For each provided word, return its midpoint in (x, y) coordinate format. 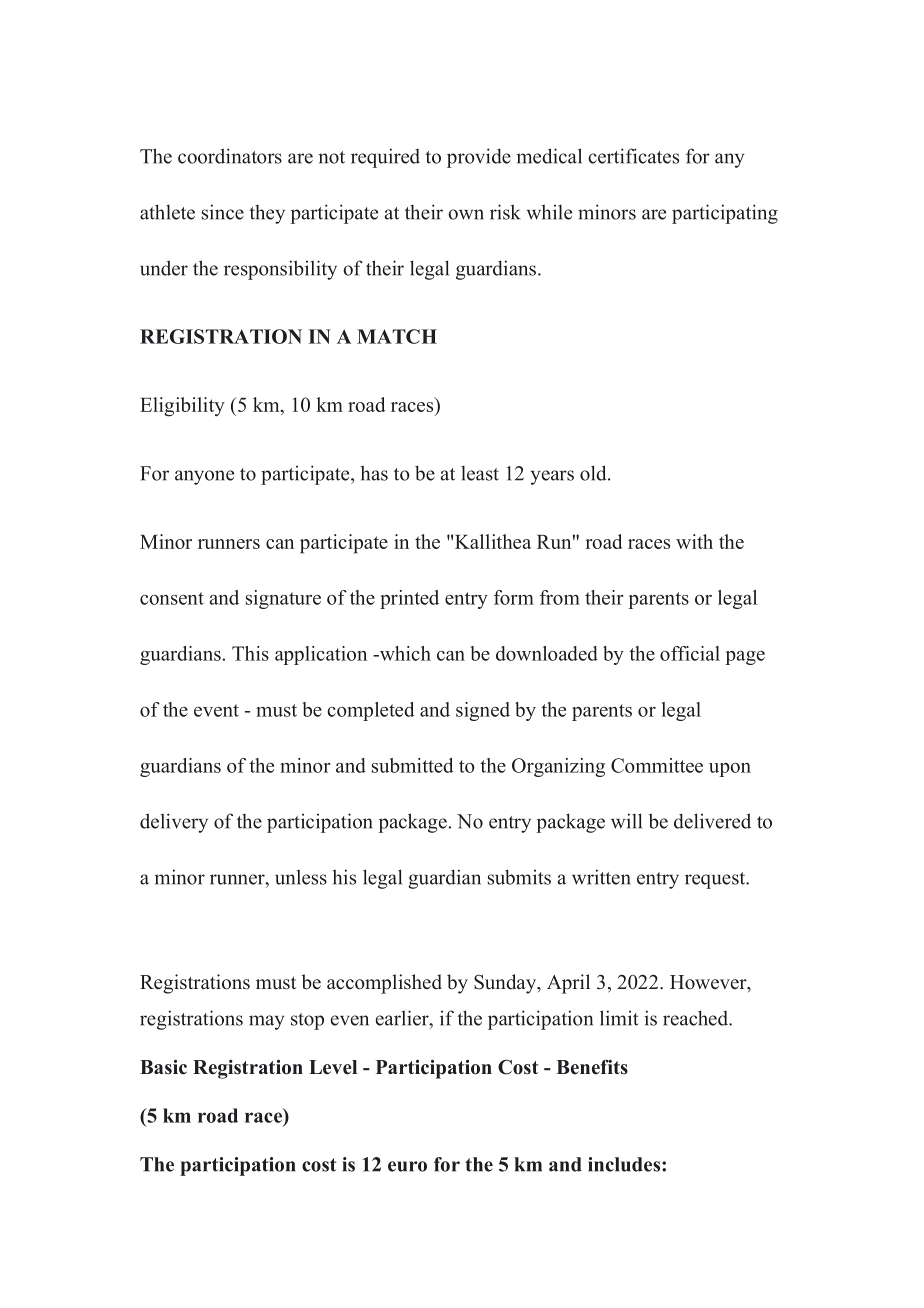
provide (479, 158)
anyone (204, 477)
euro (407, 1166)
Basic (163, 1067)
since (223, 212)
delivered (712, 821)
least (480, 473)
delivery (174, 823)
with (694, 541)
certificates (633, 156)
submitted (413, 765)
